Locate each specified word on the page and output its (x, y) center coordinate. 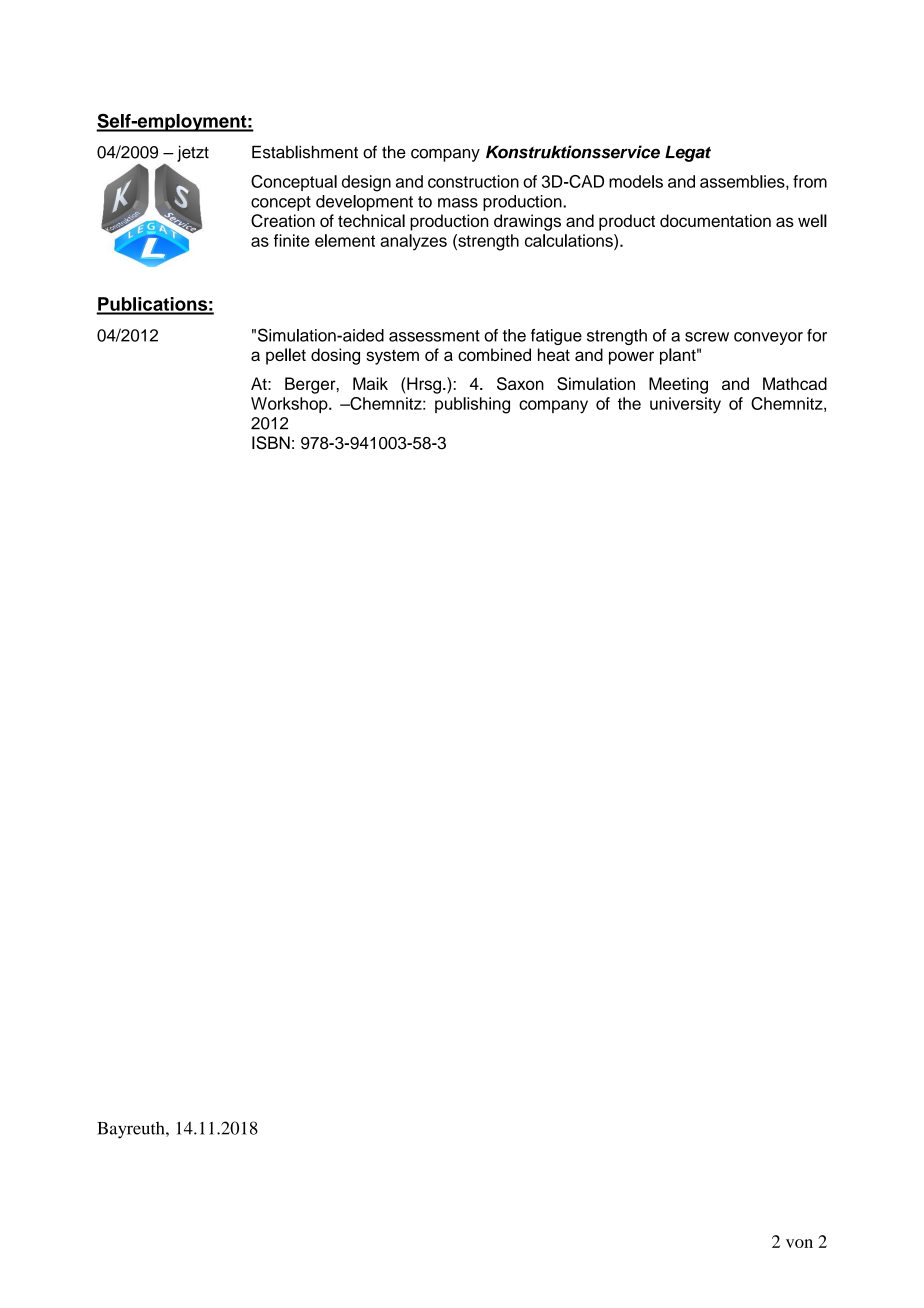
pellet (286, 356)
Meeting (678, 385)
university (685, 405)
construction (473, 181)
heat (554, 354)
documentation (715, 220)
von (799, 1243)
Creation (283, 221)
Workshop (290, 405)
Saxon (520, 383)
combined (494, 354)
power (631, 358)
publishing (472, 405)
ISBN (271, 443)
